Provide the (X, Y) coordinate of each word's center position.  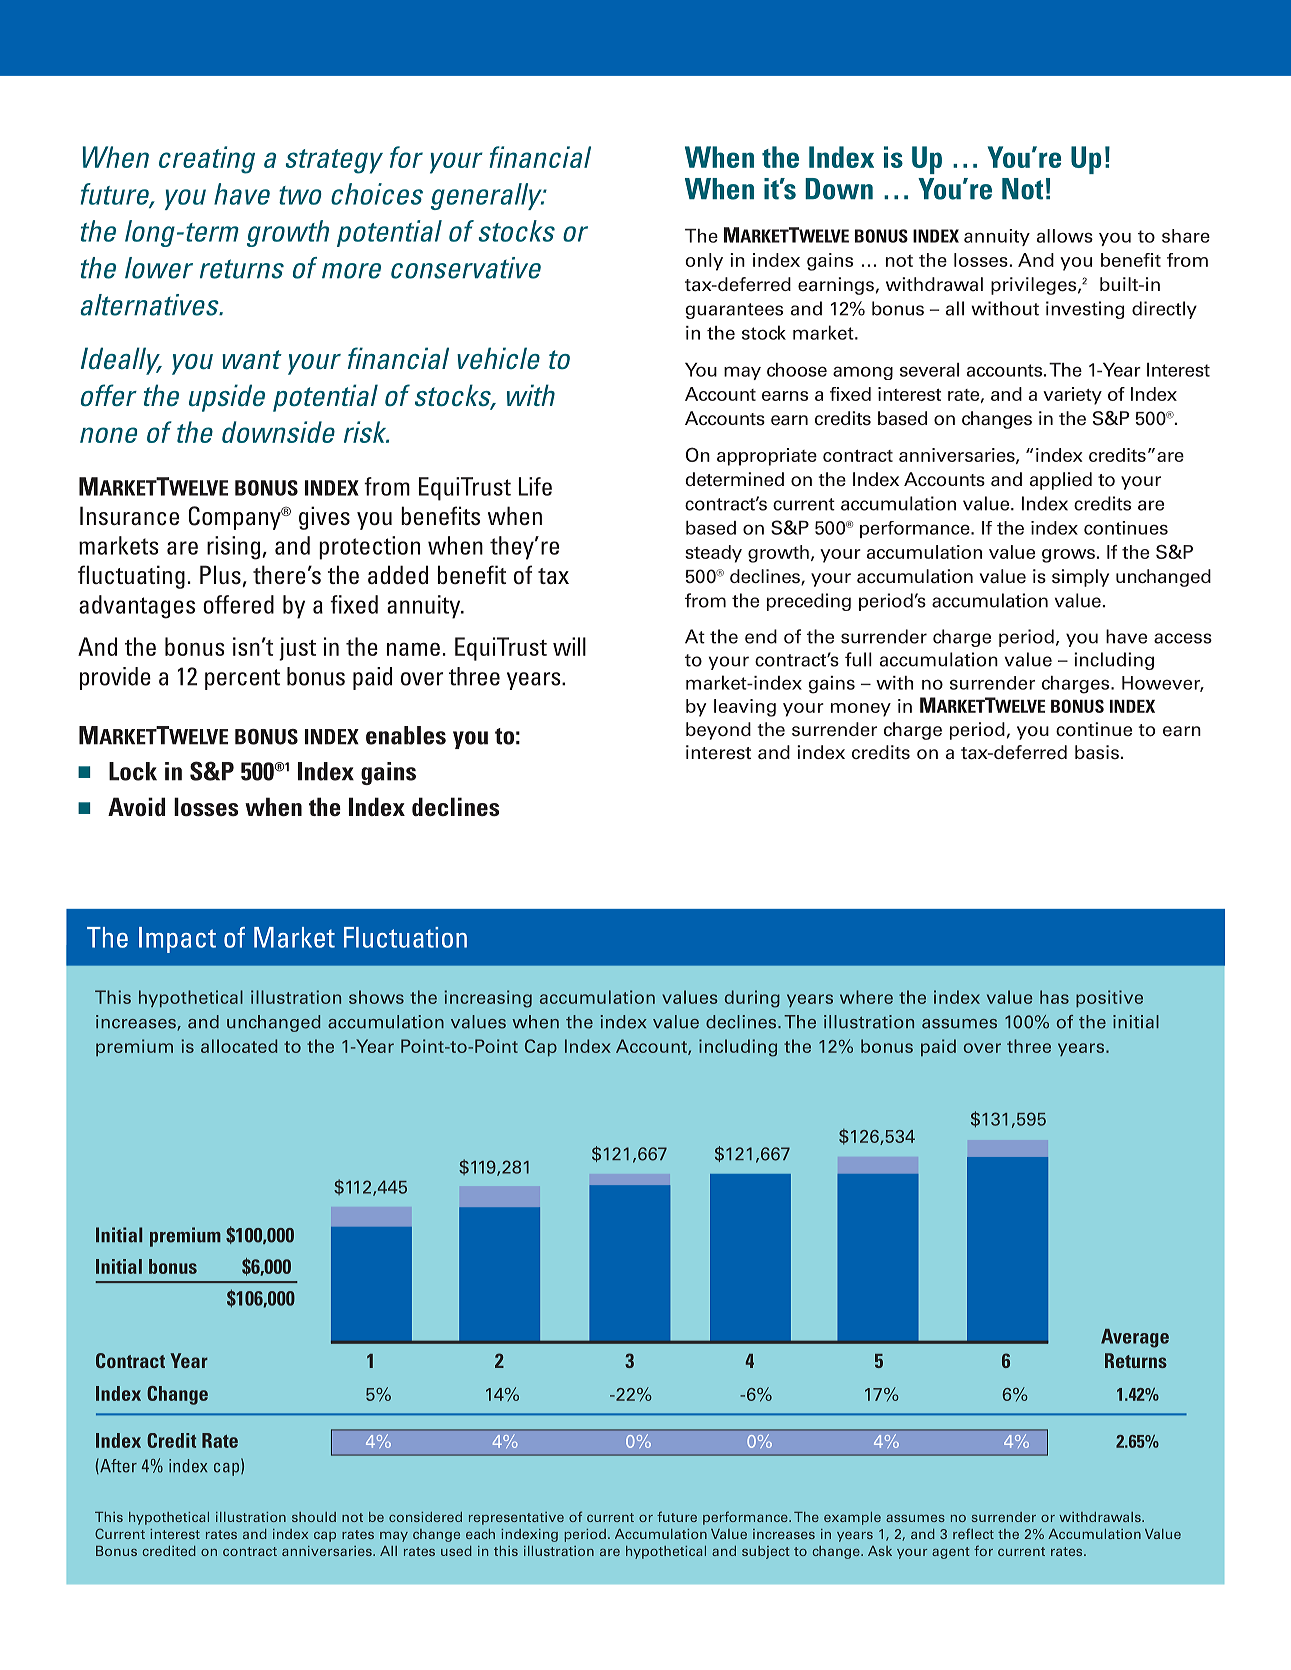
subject (766, 1552)
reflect (973, 1533)
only (704, 262)
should (314, 1517)
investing (1085, 310)
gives (324, 518)
